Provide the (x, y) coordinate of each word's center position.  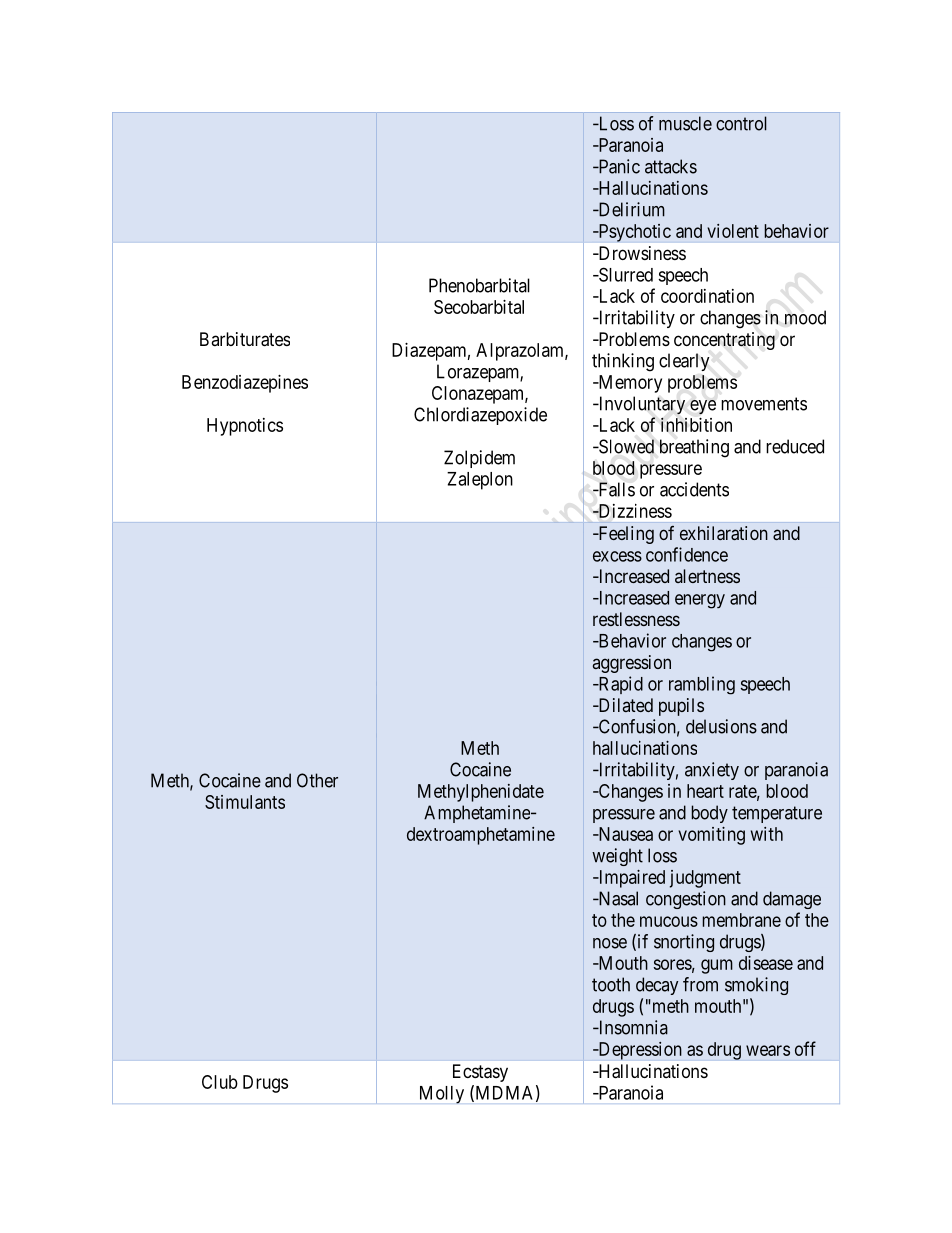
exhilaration (724, 533)
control (741, 123)
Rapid (619, 685)
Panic (618, 166)
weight (617, 857)
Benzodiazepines (245, 384)
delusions (721, 726)
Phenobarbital (479, 285)
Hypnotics (245, 427)
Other (317, 780)
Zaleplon (480, 481)
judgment (705, 879)
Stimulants (245, 802)
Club (220, 1082)
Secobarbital (479, 307)
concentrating (724, 341)
